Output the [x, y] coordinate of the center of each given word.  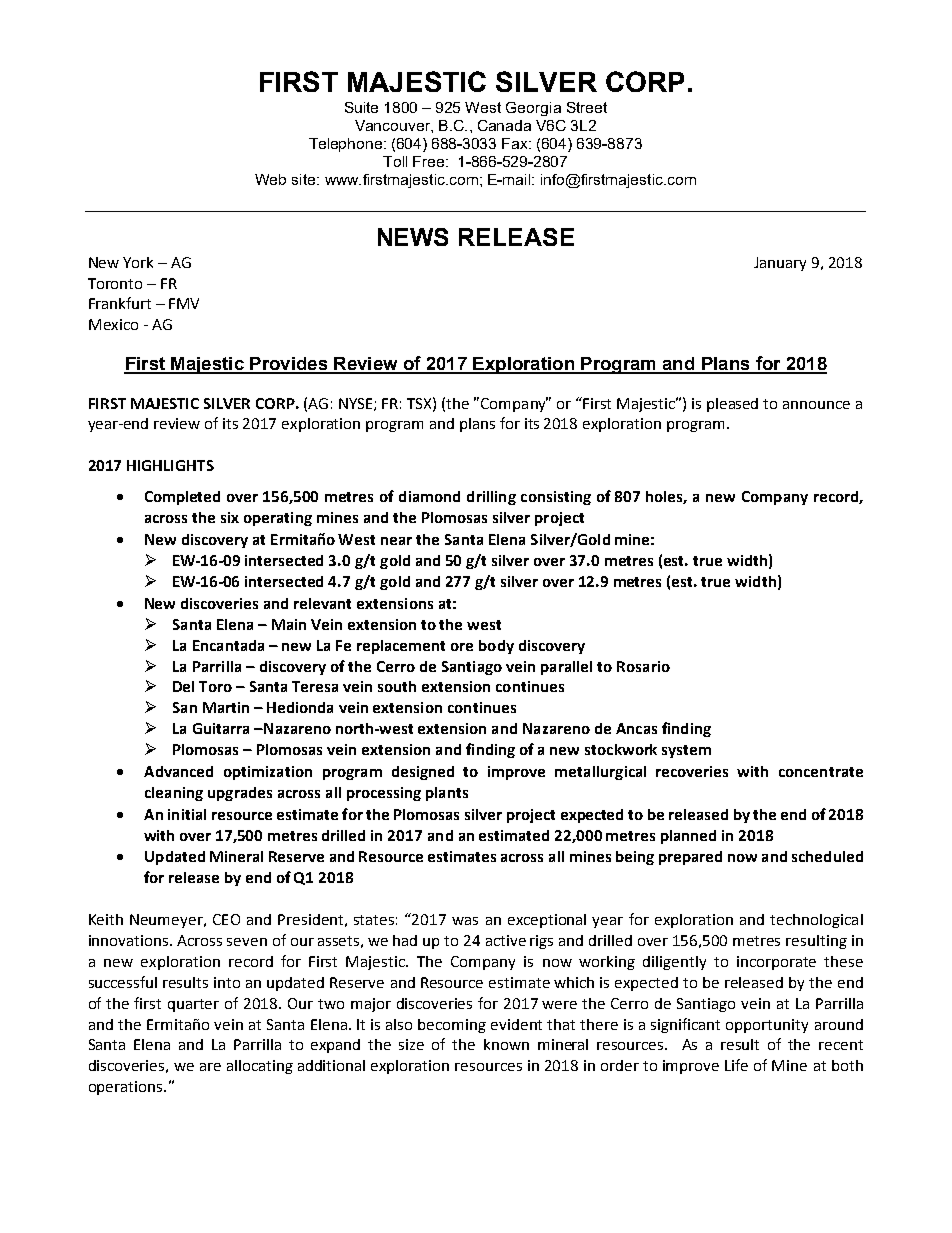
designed [423, 773]
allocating [260, 1067]
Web [270, 179]
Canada [504, 125]
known [506, 1044]
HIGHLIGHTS [170, 465]
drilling [491, 498]
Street [587, 107]
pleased [732, 405]
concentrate [821, 772]
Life [736, 1065]
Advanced [178, 771]
